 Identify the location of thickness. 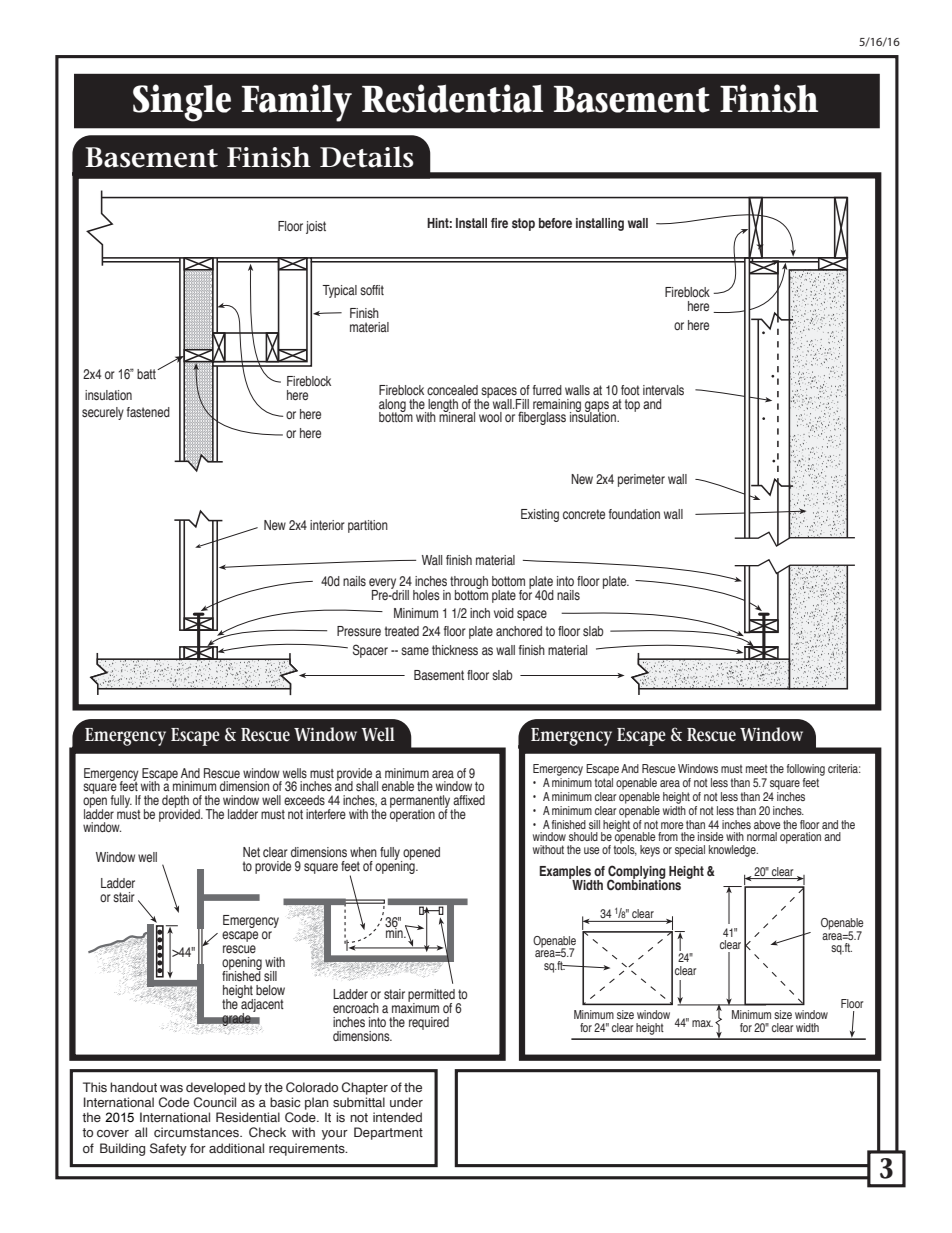
(455, 650).
